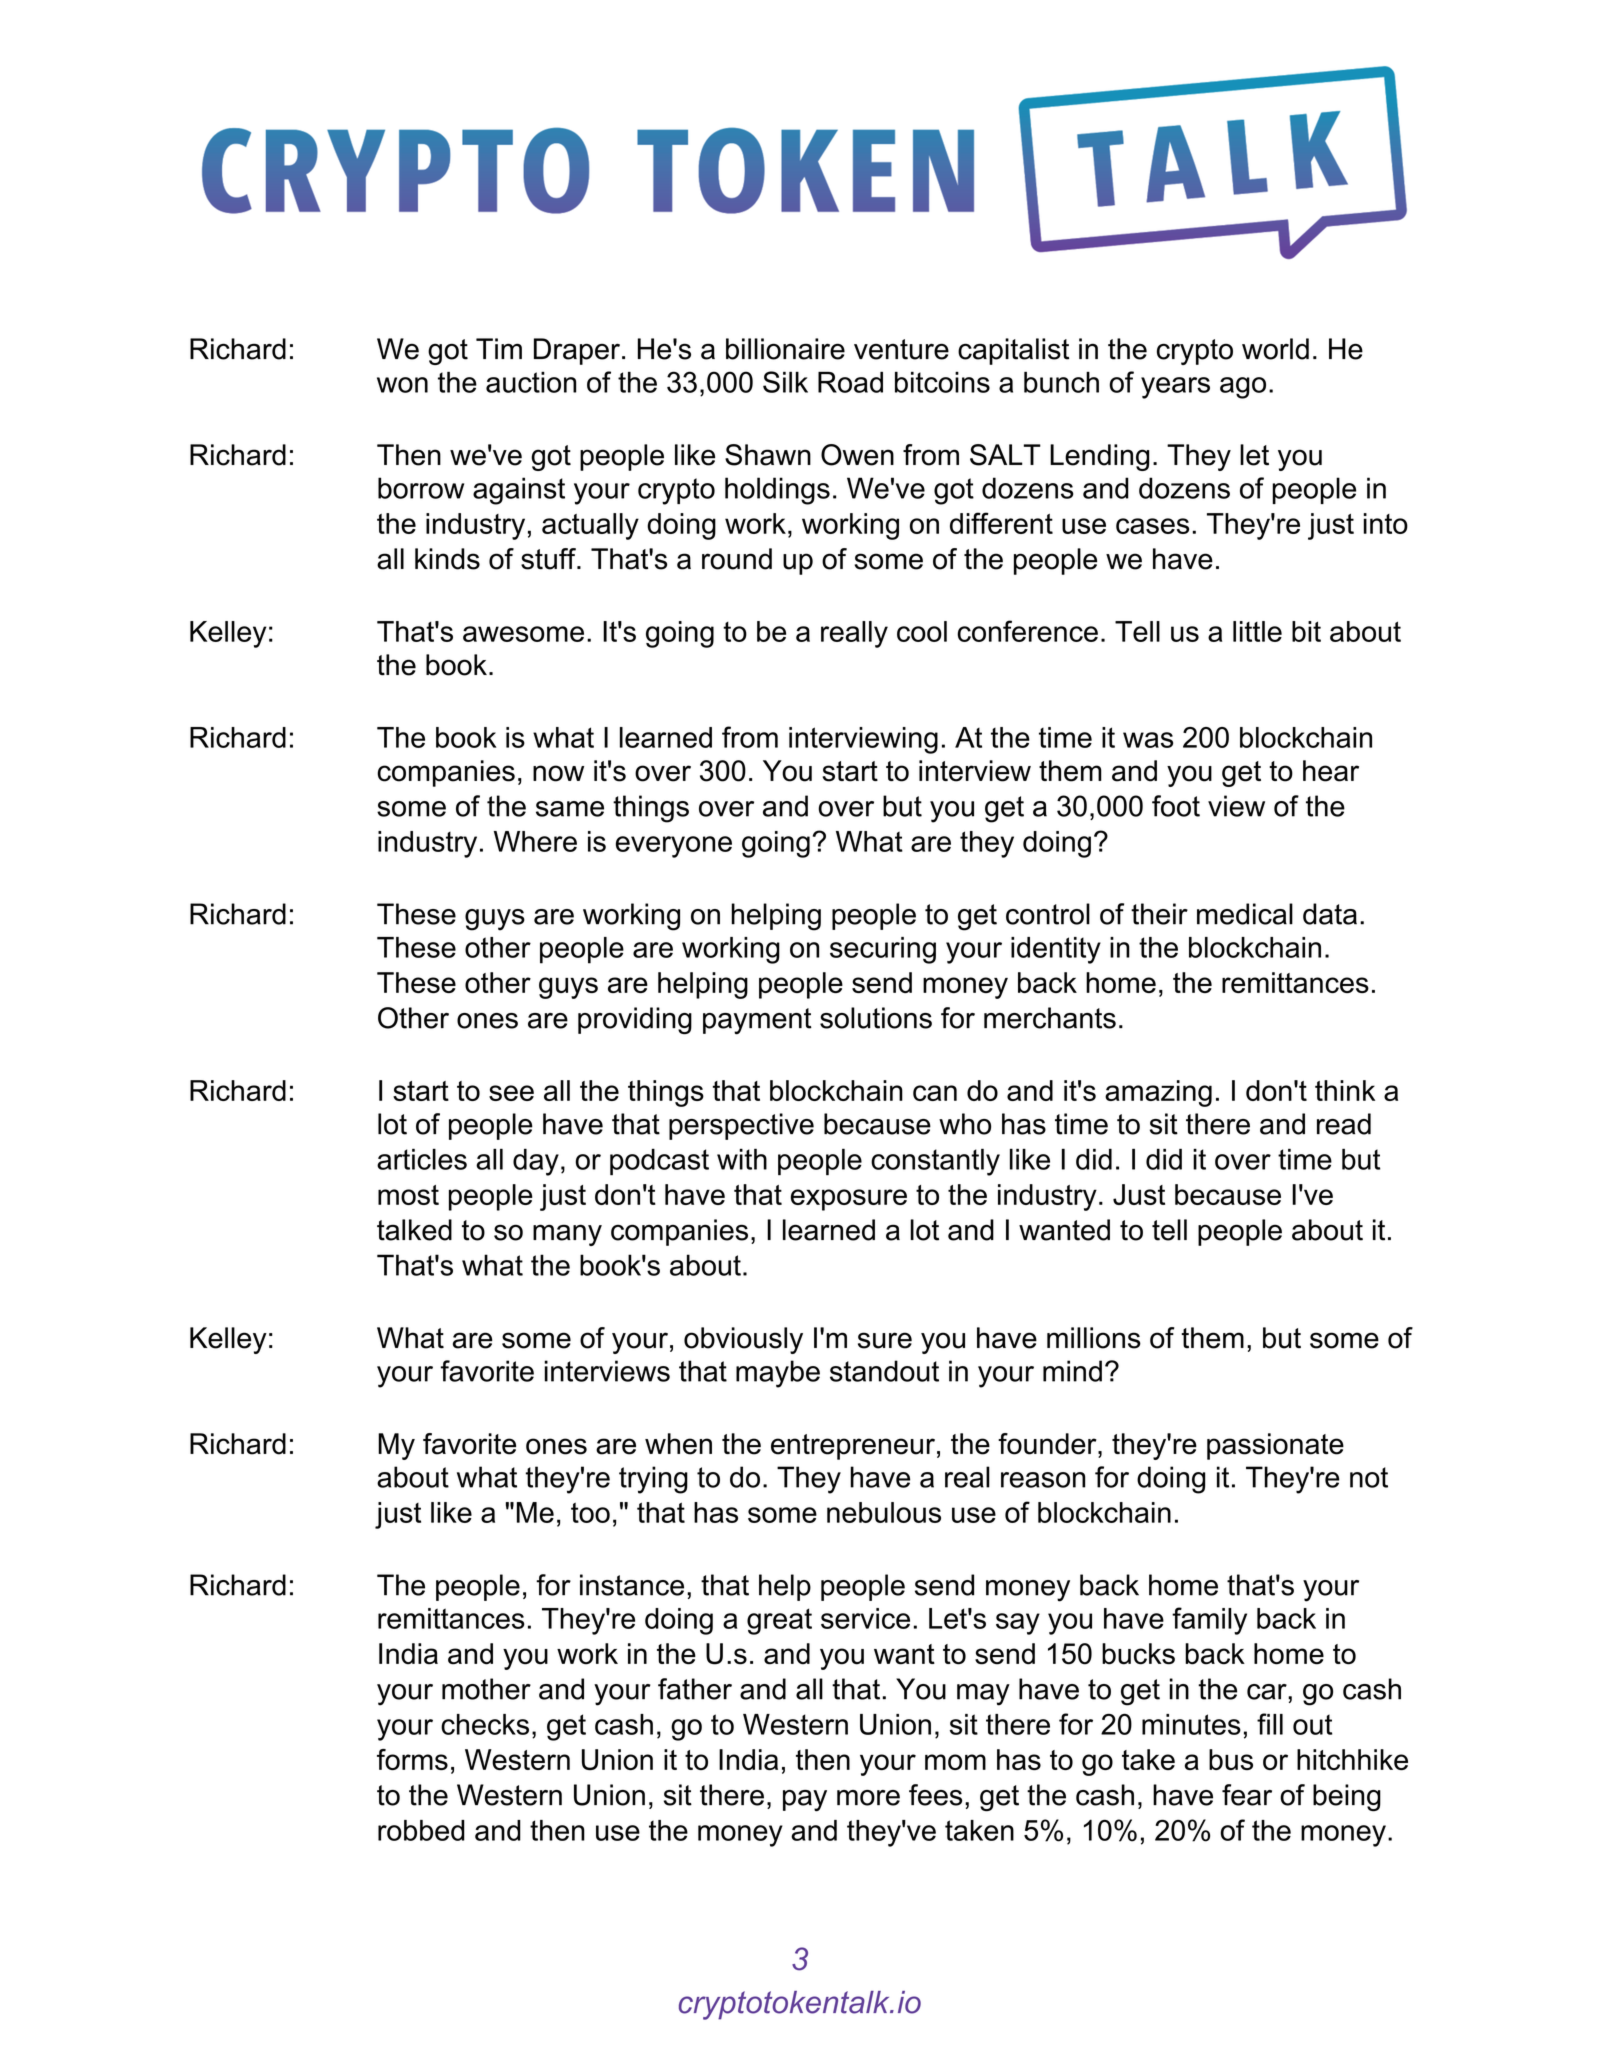 This screenshot has width=1601, height=2072. Describe the element at coordinates (868, 1798) in the screenshot. I see `more` at that location.
